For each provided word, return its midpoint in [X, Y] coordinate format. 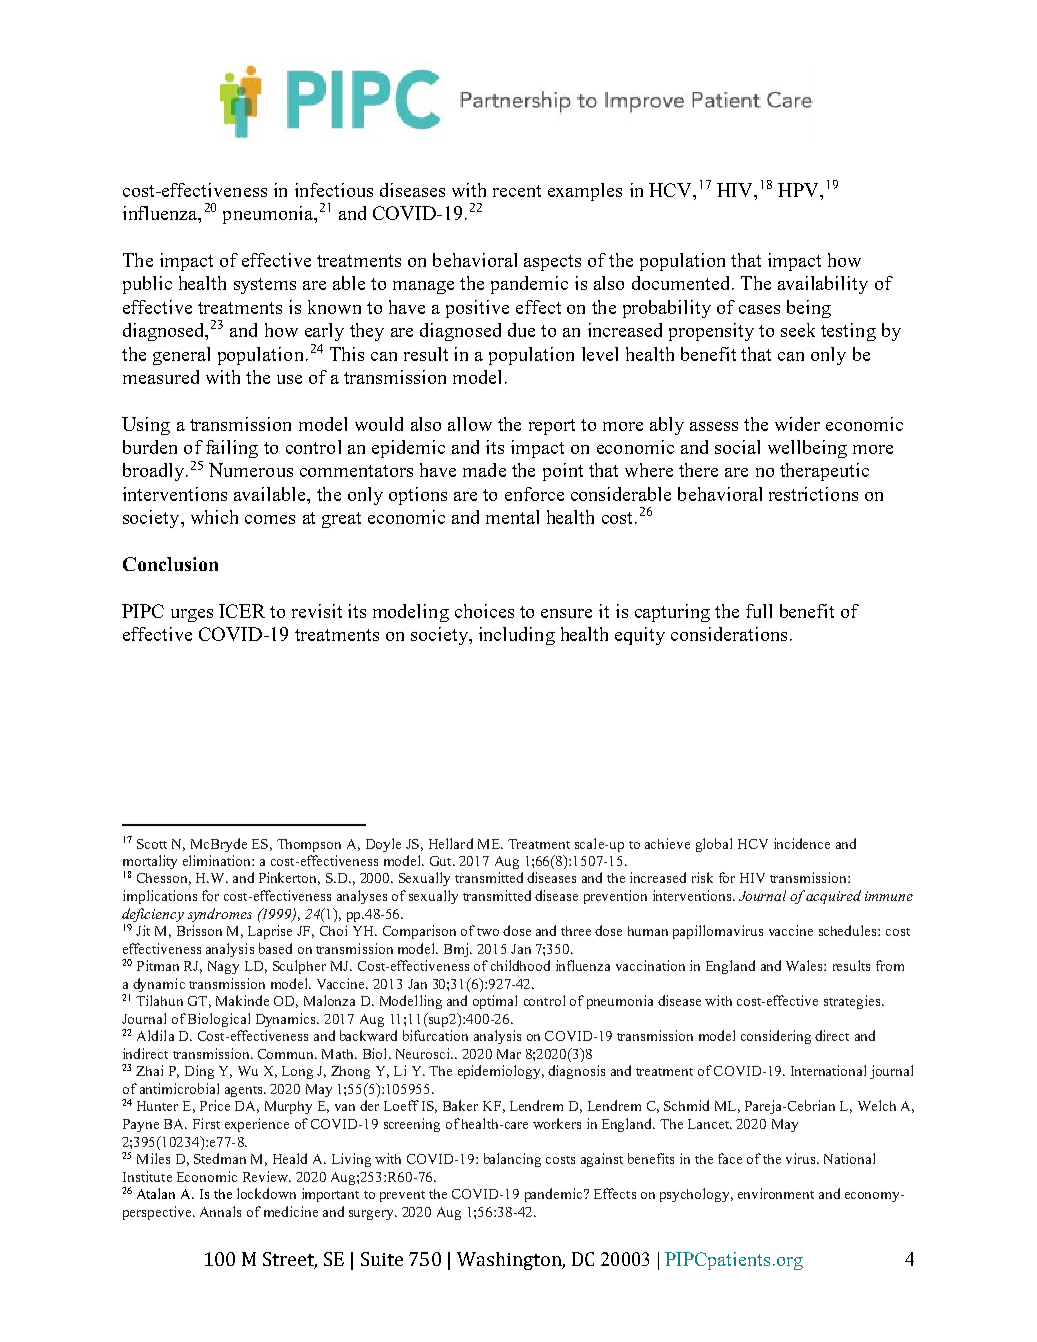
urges [192, 615]
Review [266, 1176]
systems [265, 286]
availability [823, 285]
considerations [729, 634]
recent [517, 191]
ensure [566, 613]
